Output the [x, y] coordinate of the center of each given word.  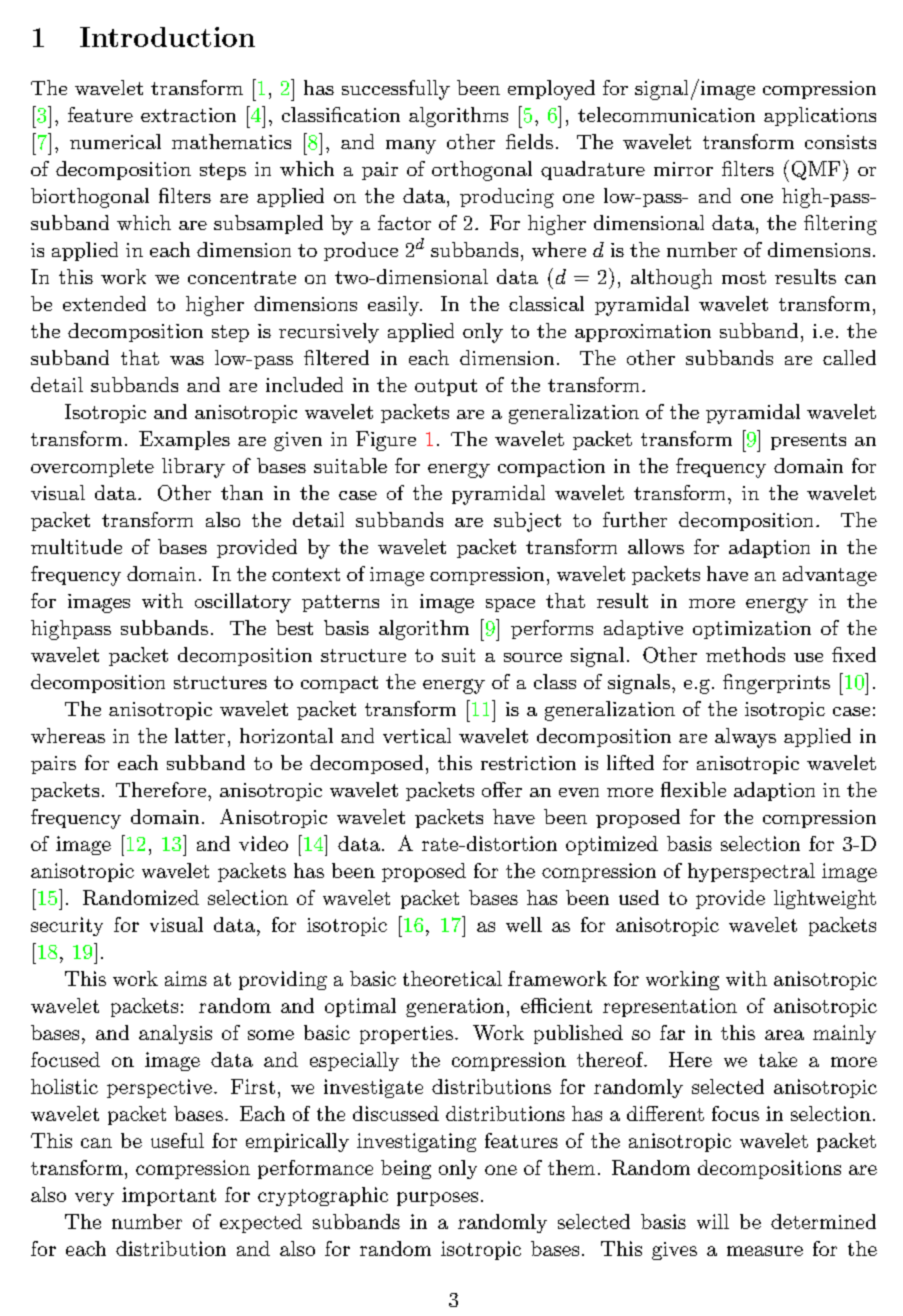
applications [820, 116]
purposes [437, 1199]
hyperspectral [751, 872]
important [169, 1196]
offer [502, 789]
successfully [396, 90]
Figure [386, 441]
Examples [184, 440]
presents [808, 441]
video [263, 843]
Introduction [167, 37]
